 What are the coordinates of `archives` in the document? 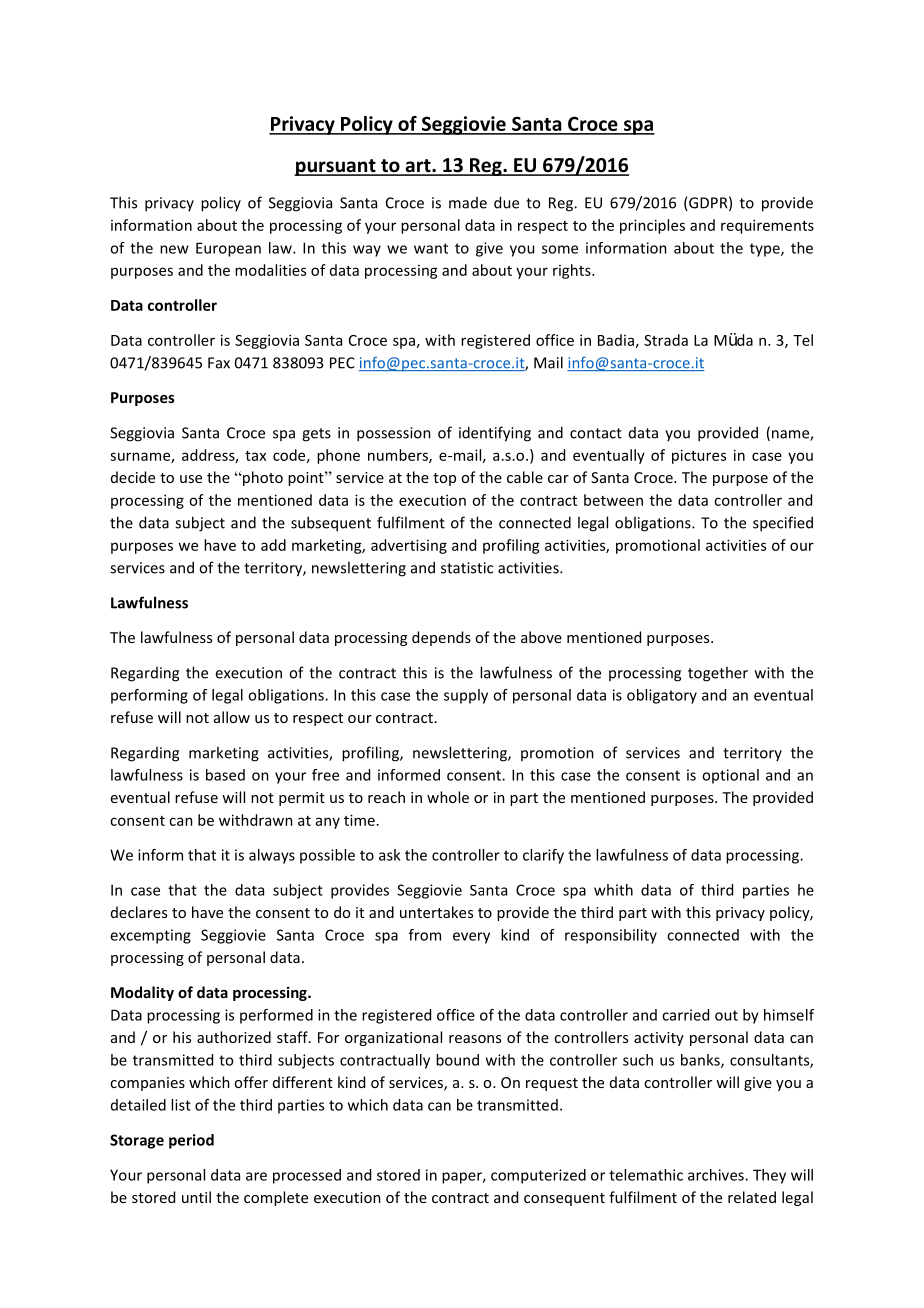 It's located at (717, 1175).
